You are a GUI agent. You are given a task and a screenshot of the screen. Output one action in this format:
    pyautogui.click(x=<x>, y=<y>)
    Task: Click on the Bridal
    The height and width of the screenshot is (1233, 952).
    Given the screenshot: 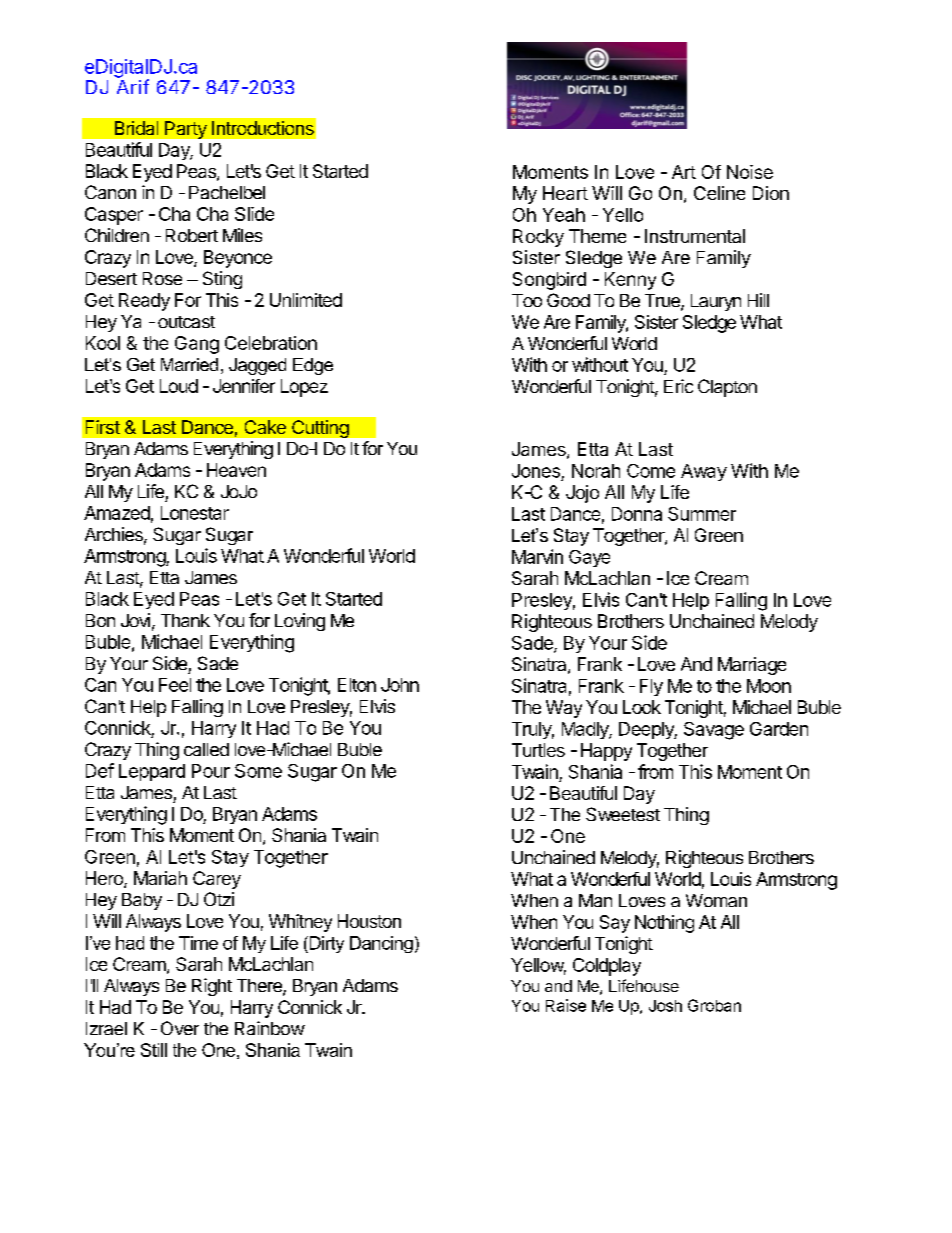 What is the action you would take?
    pyautogui.click(x=136, y=128)
